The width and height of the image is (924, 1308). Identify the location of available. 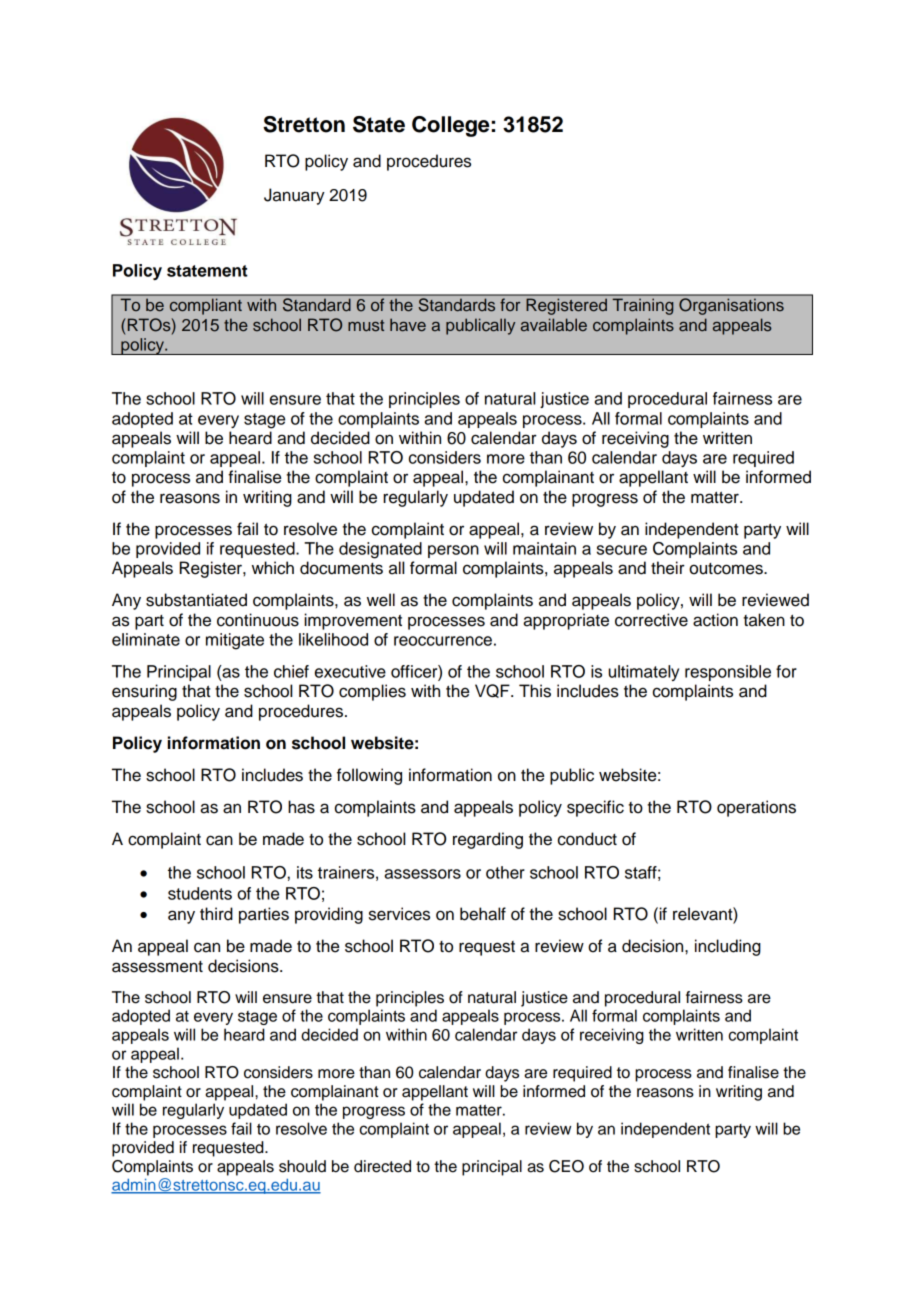
(554, 324).
